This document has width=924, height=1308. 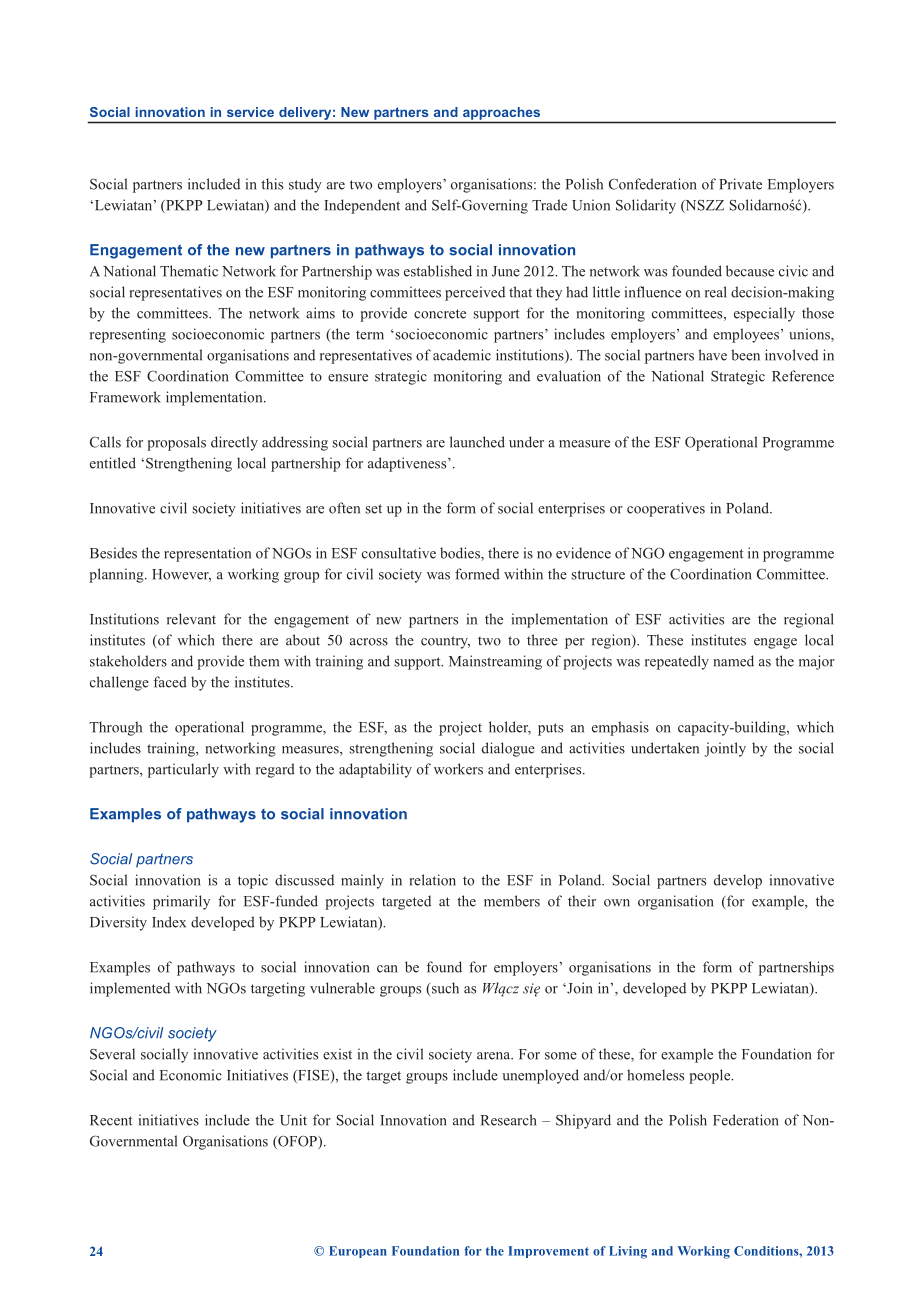 I want to click on service, so click(x=250, y=112).
